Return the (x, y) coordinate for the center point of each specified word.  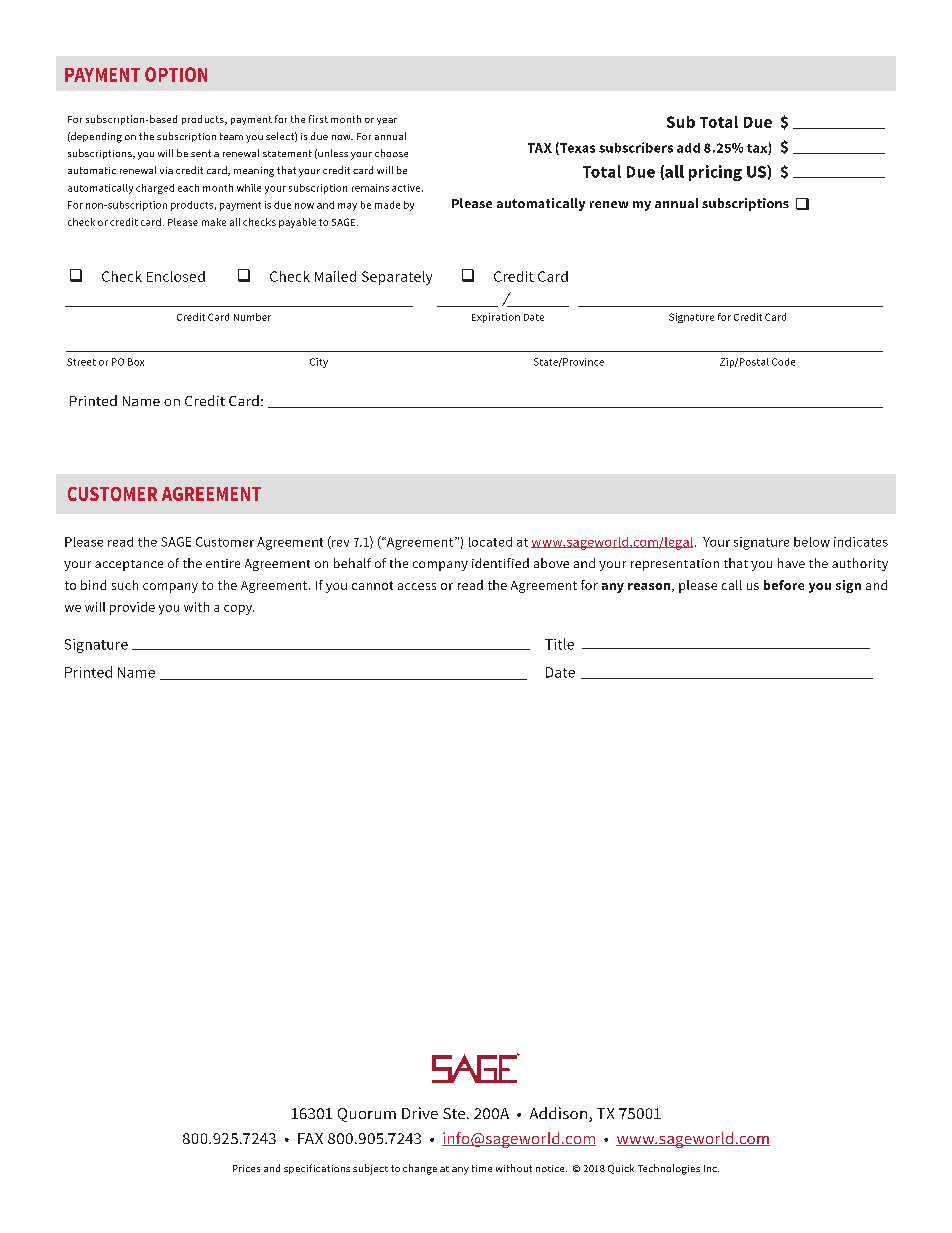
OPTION (176, 74)
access (417, 586)
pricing (715, 173)
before (784, 585)
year (387, 121)
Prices (246, 1168)
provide (132, 608)
